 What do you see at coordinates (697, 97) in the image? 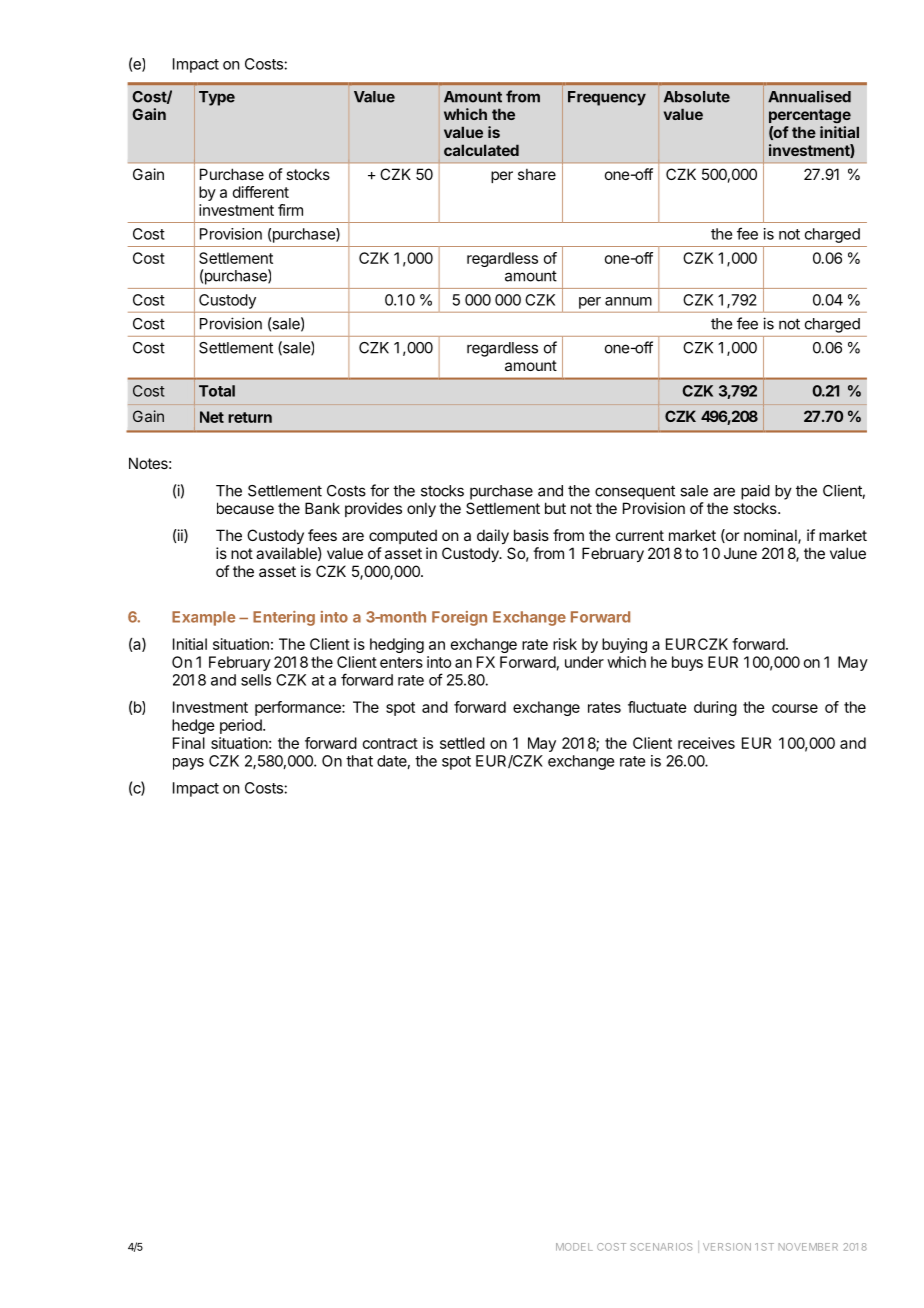
I see `Absolute` at bounding box center [697, 97].
